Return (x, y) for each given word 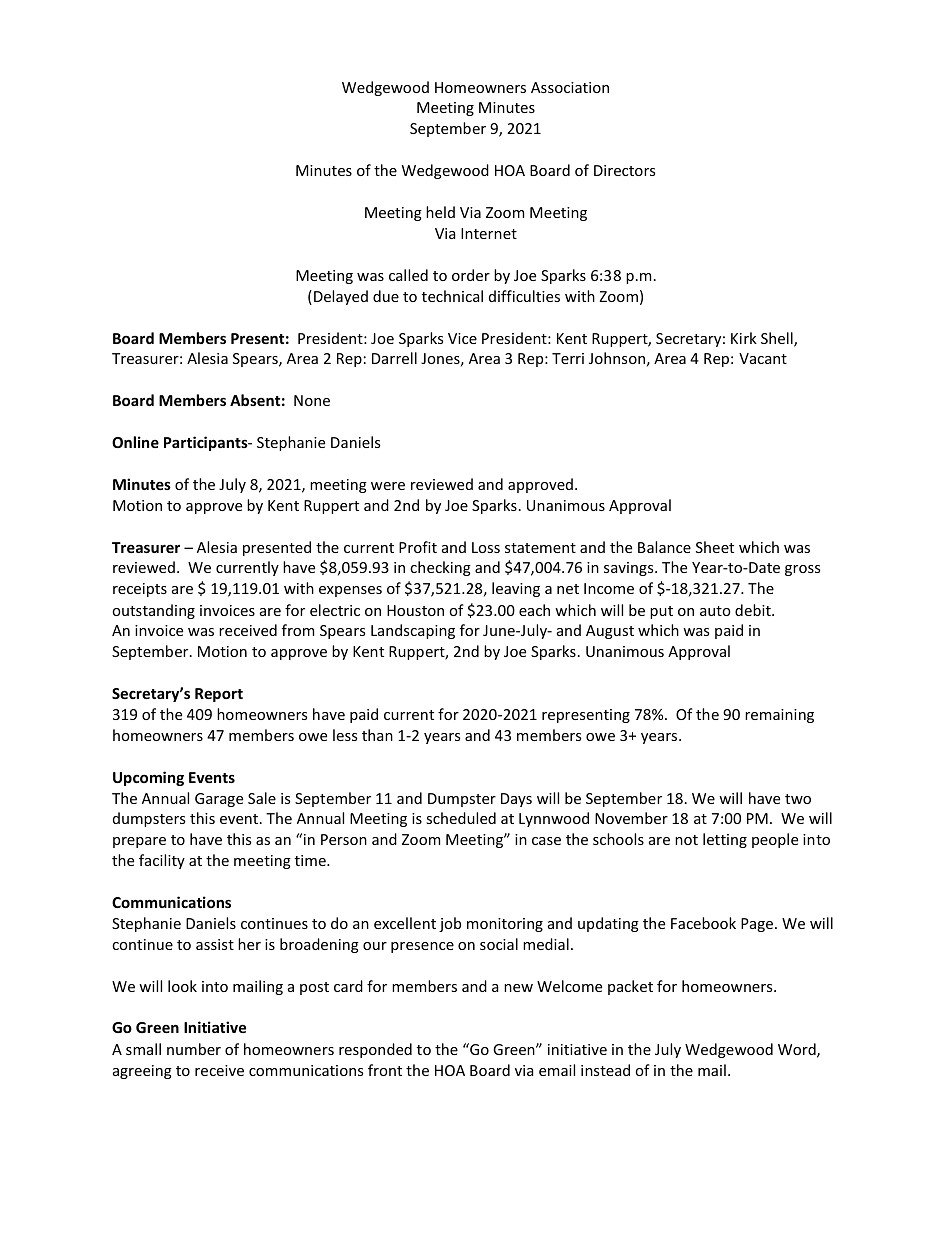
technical (452, 296)
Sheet (715, 547)
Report (219, 695)
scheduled (461, 818)
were (388, 486)
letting (725, 840)
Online (135, 442)
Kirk (744, 338)
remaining (779, 716)
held (440, 212)
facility (162, 861)
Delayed (341, 297)
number (194, 1049)
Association (570, 87)
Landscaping (413, 631)
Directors (624, 170)
